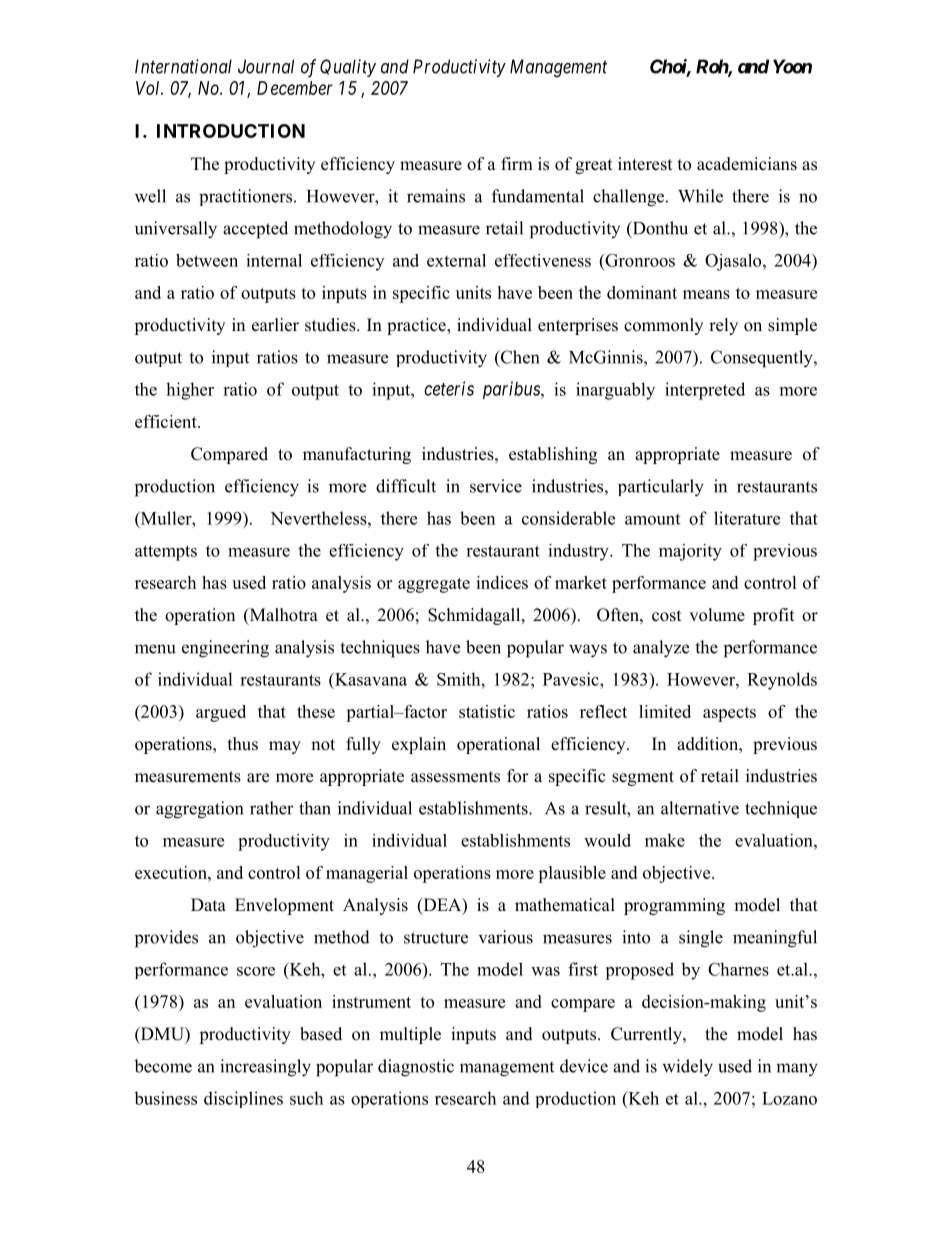 The image size is (952, 1233). I want to click on Yoon, so click(792, 66).
